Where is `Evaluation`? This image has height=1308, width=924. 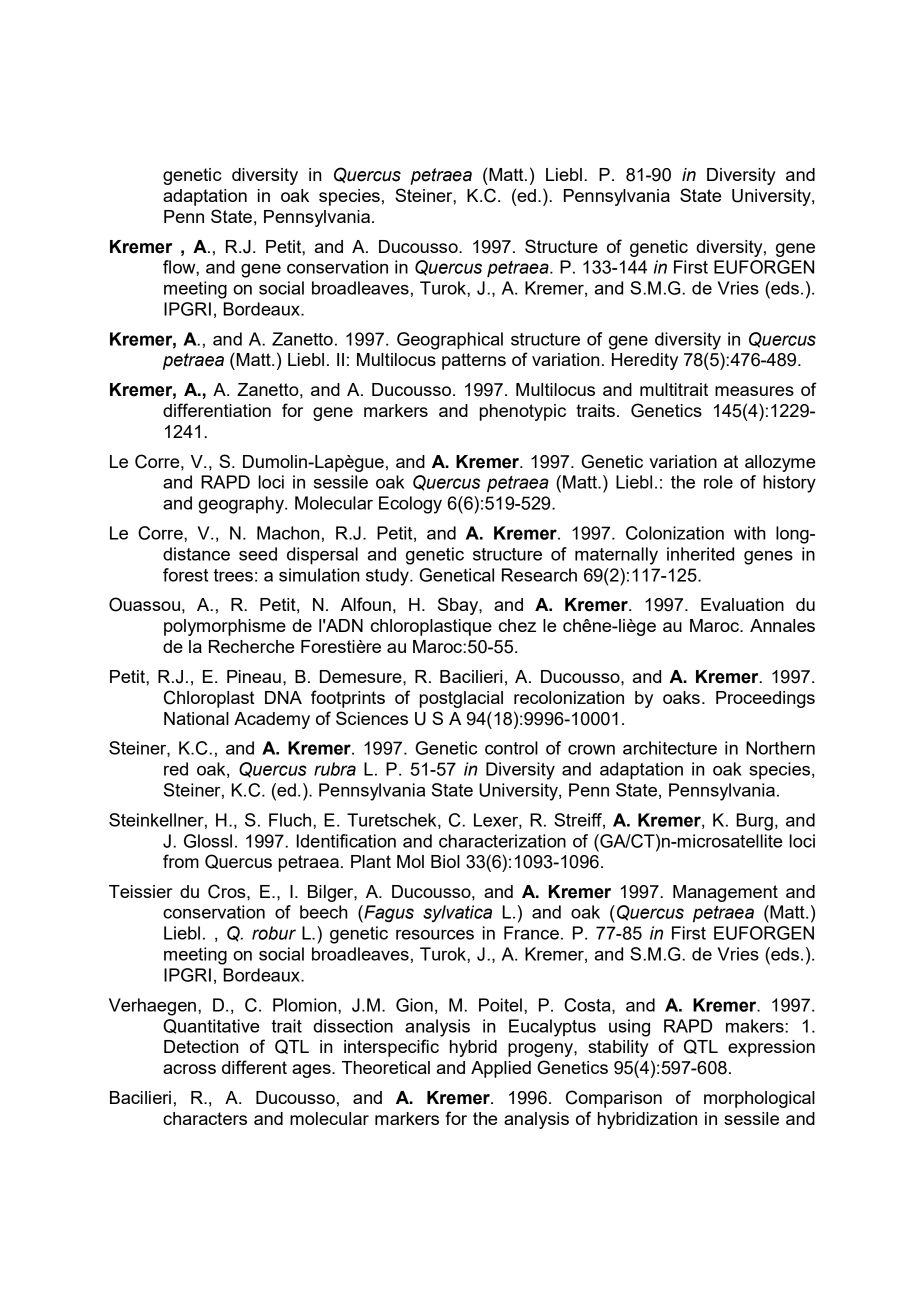 Evaluation is located at coordinates (742, 604).
